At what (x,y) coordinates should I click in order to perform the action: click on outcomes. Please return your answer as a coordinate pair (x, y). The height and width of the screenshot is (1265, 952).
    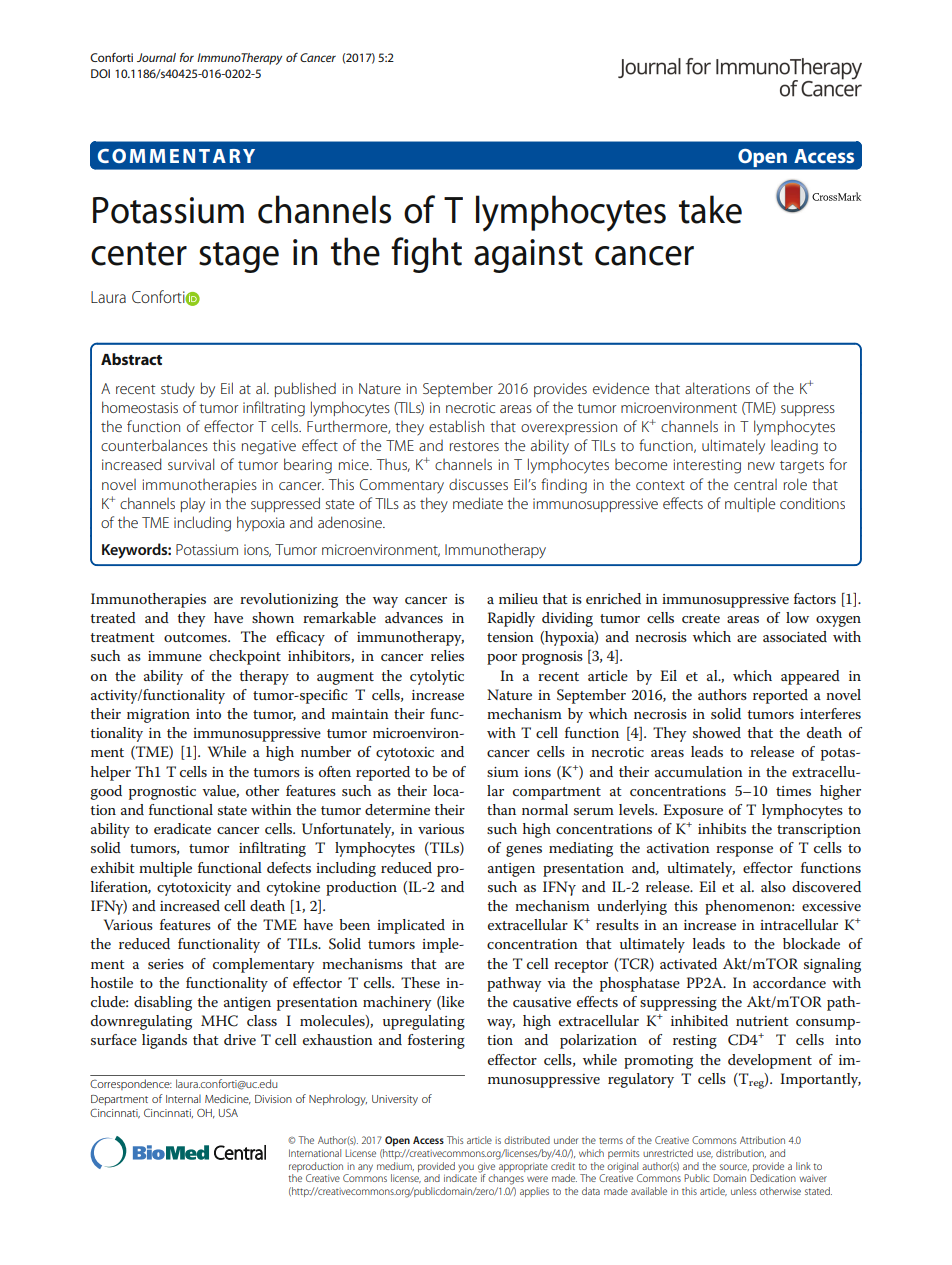
    Looking at the image, I should click on (196, 637).
